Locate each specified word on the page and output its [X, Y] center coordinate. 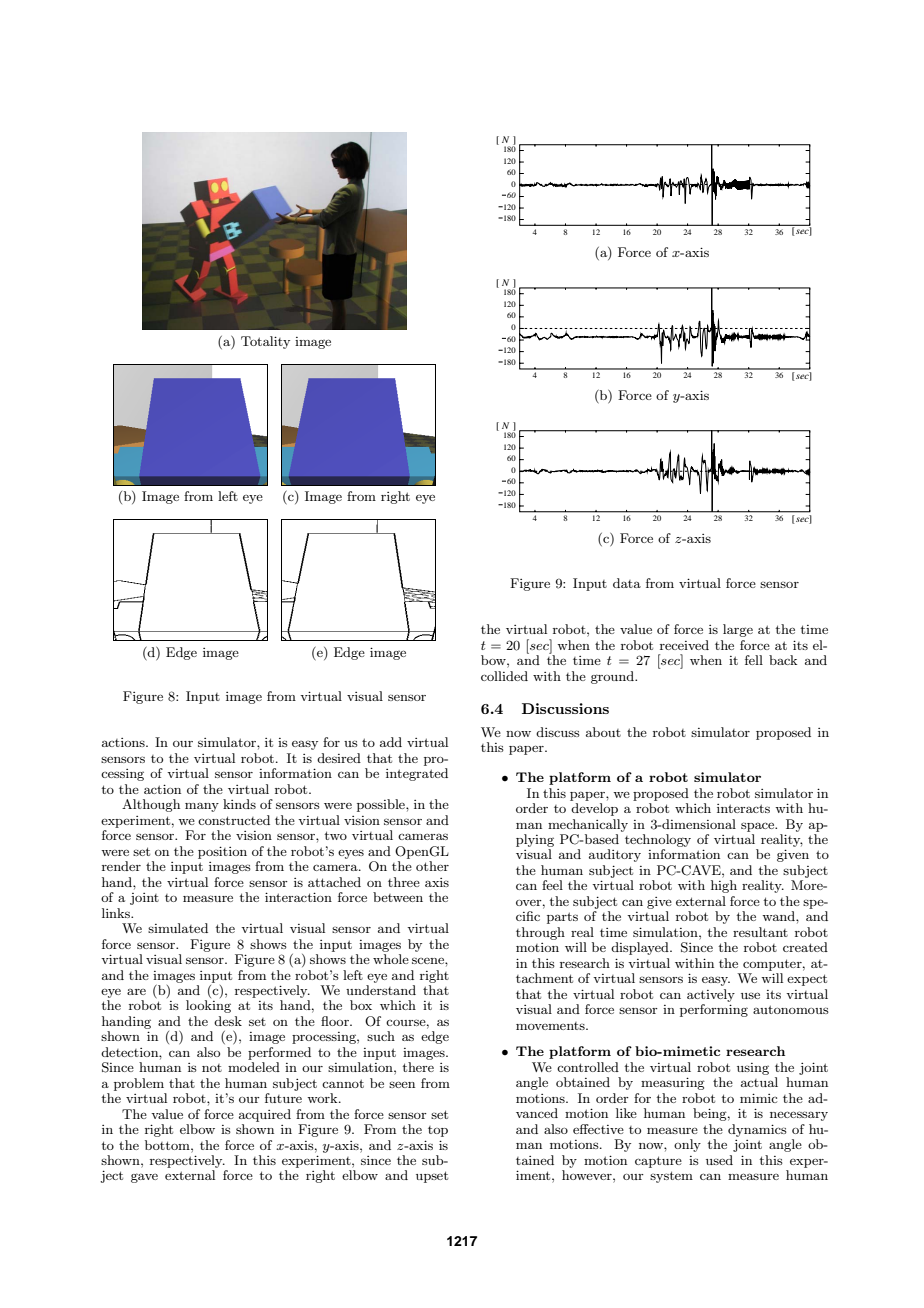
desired [339, 758]
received [684, 645]
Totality [265, 342]
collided [504, 676]
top [438, 1131]
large [738, 630]
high [724, 886]
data [627, 583]
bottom [168, 1145]
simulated [178, 928]
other [432, 866]
